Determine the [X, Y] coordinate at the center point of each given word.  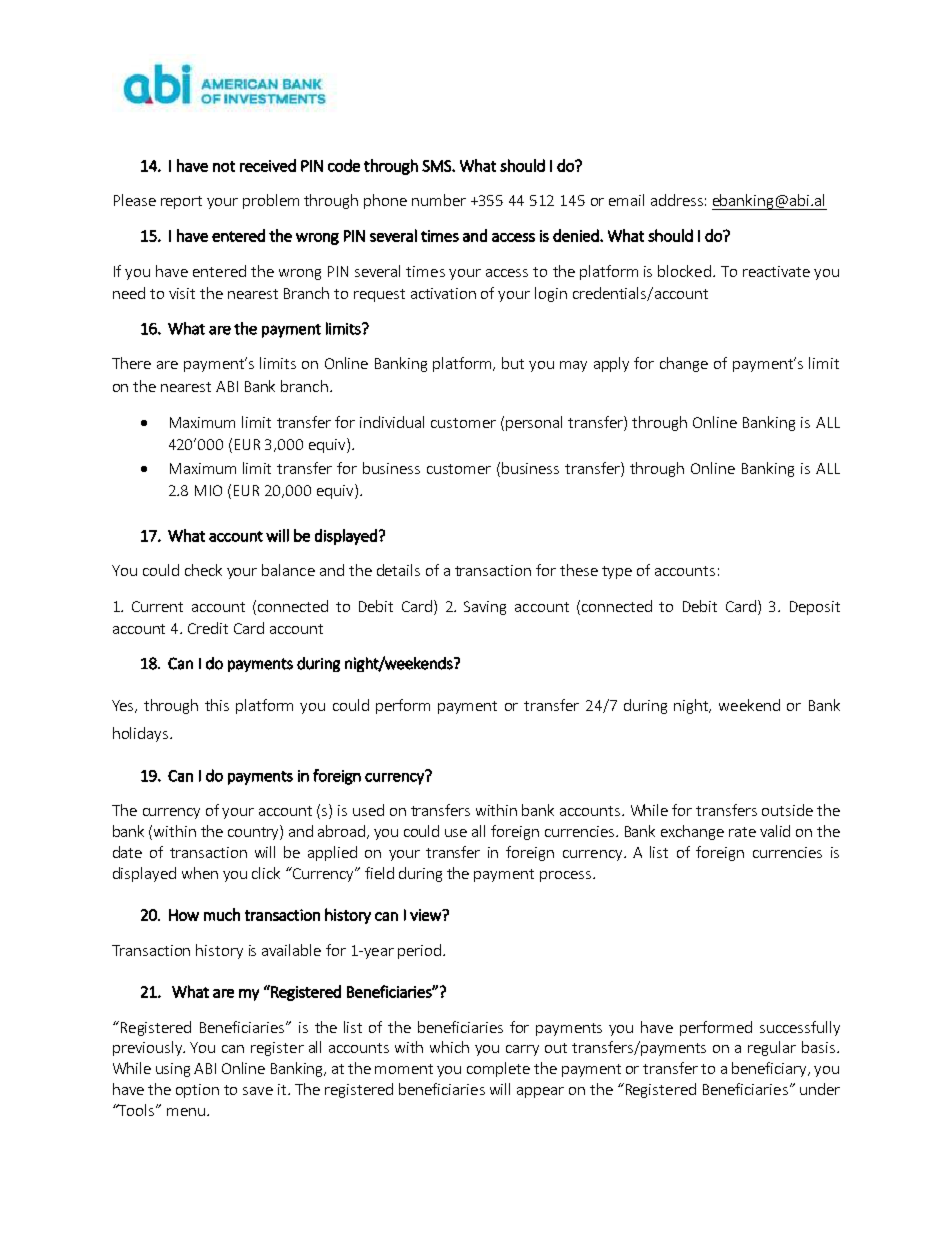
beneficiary [770, 1069]
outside [787, 810]
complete [498, 1069]
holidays [140, 734]
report [181, 202]
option [197, 1091]
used [368, 810]
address [677, 200]
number [439, 200]
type [617, 572]
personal [534, 423]
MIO [208, 490]
